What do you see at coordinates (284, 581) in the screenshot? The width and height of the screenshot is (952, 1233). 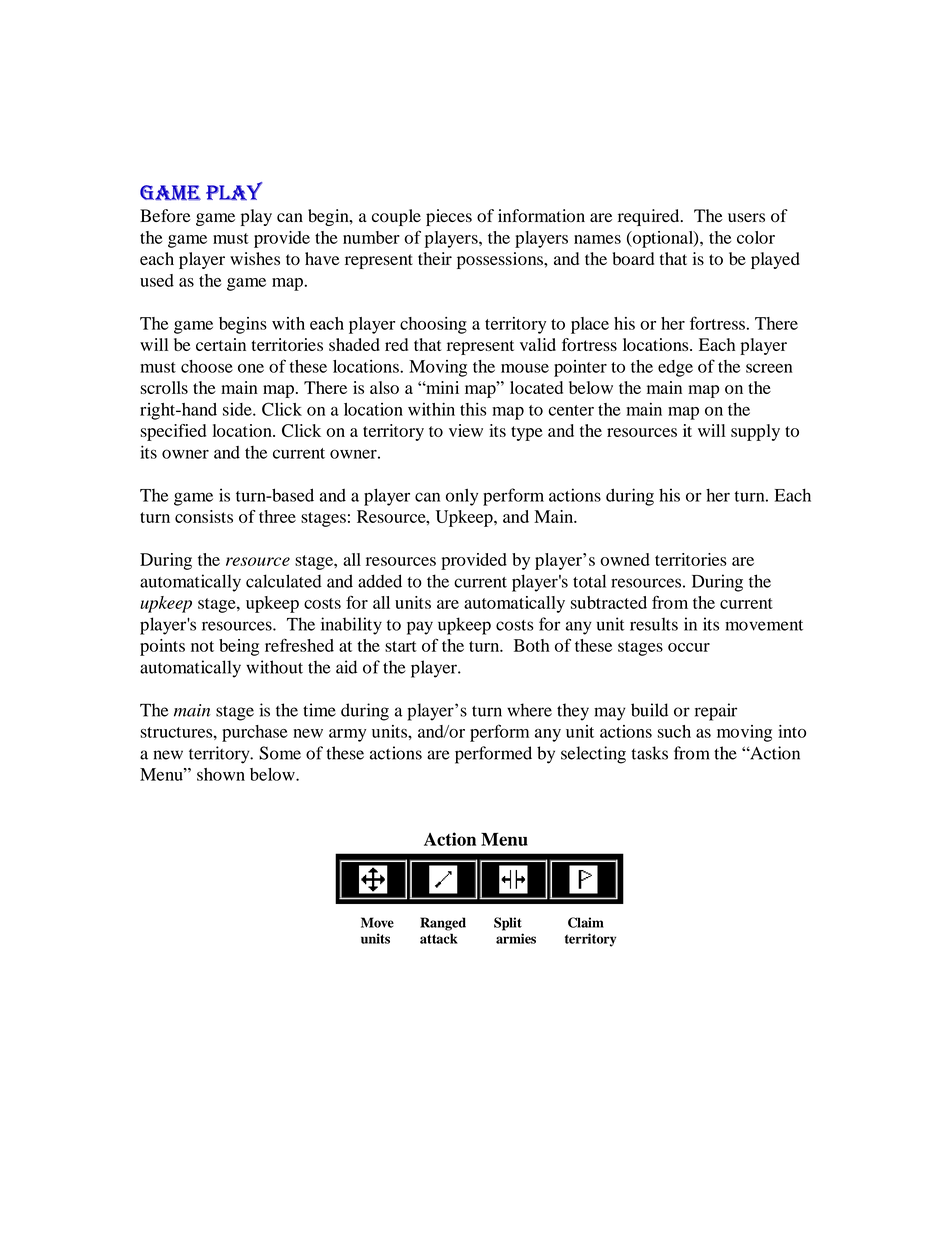 I see `calculated` at bounding box center [284, 581].
